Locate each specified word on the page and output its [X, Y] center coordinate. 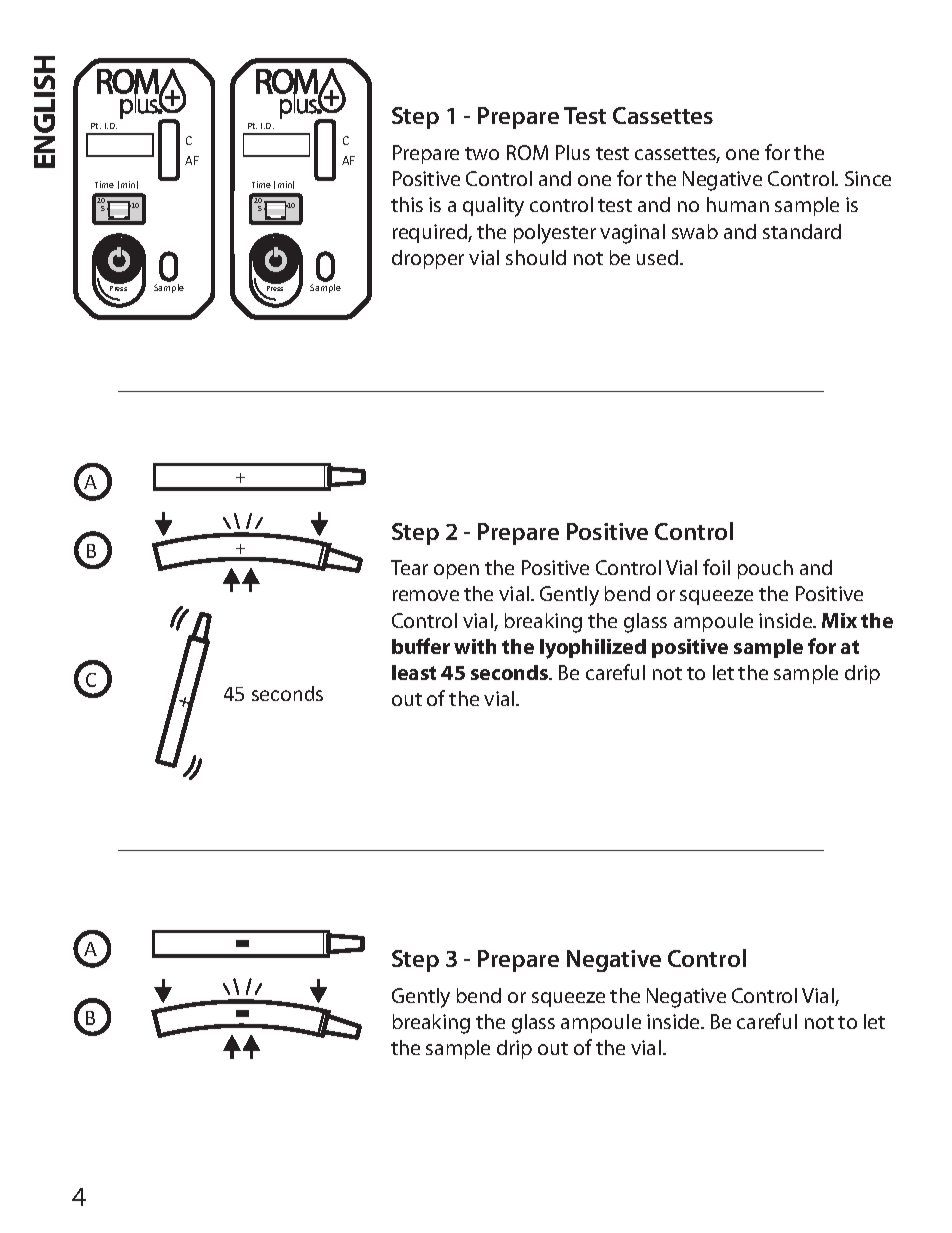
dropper [428, 259]
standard [802, 231]
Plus [573, 152]
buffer [421, 646]
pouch [765, 569]
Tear [409, 567]
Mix [839, 620]
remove [426, 595]
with [475, 646]
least [414, 672]
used [659, 257]
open [456, 571]
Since [868, 178]
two [482, 153]
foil [716, 567]
